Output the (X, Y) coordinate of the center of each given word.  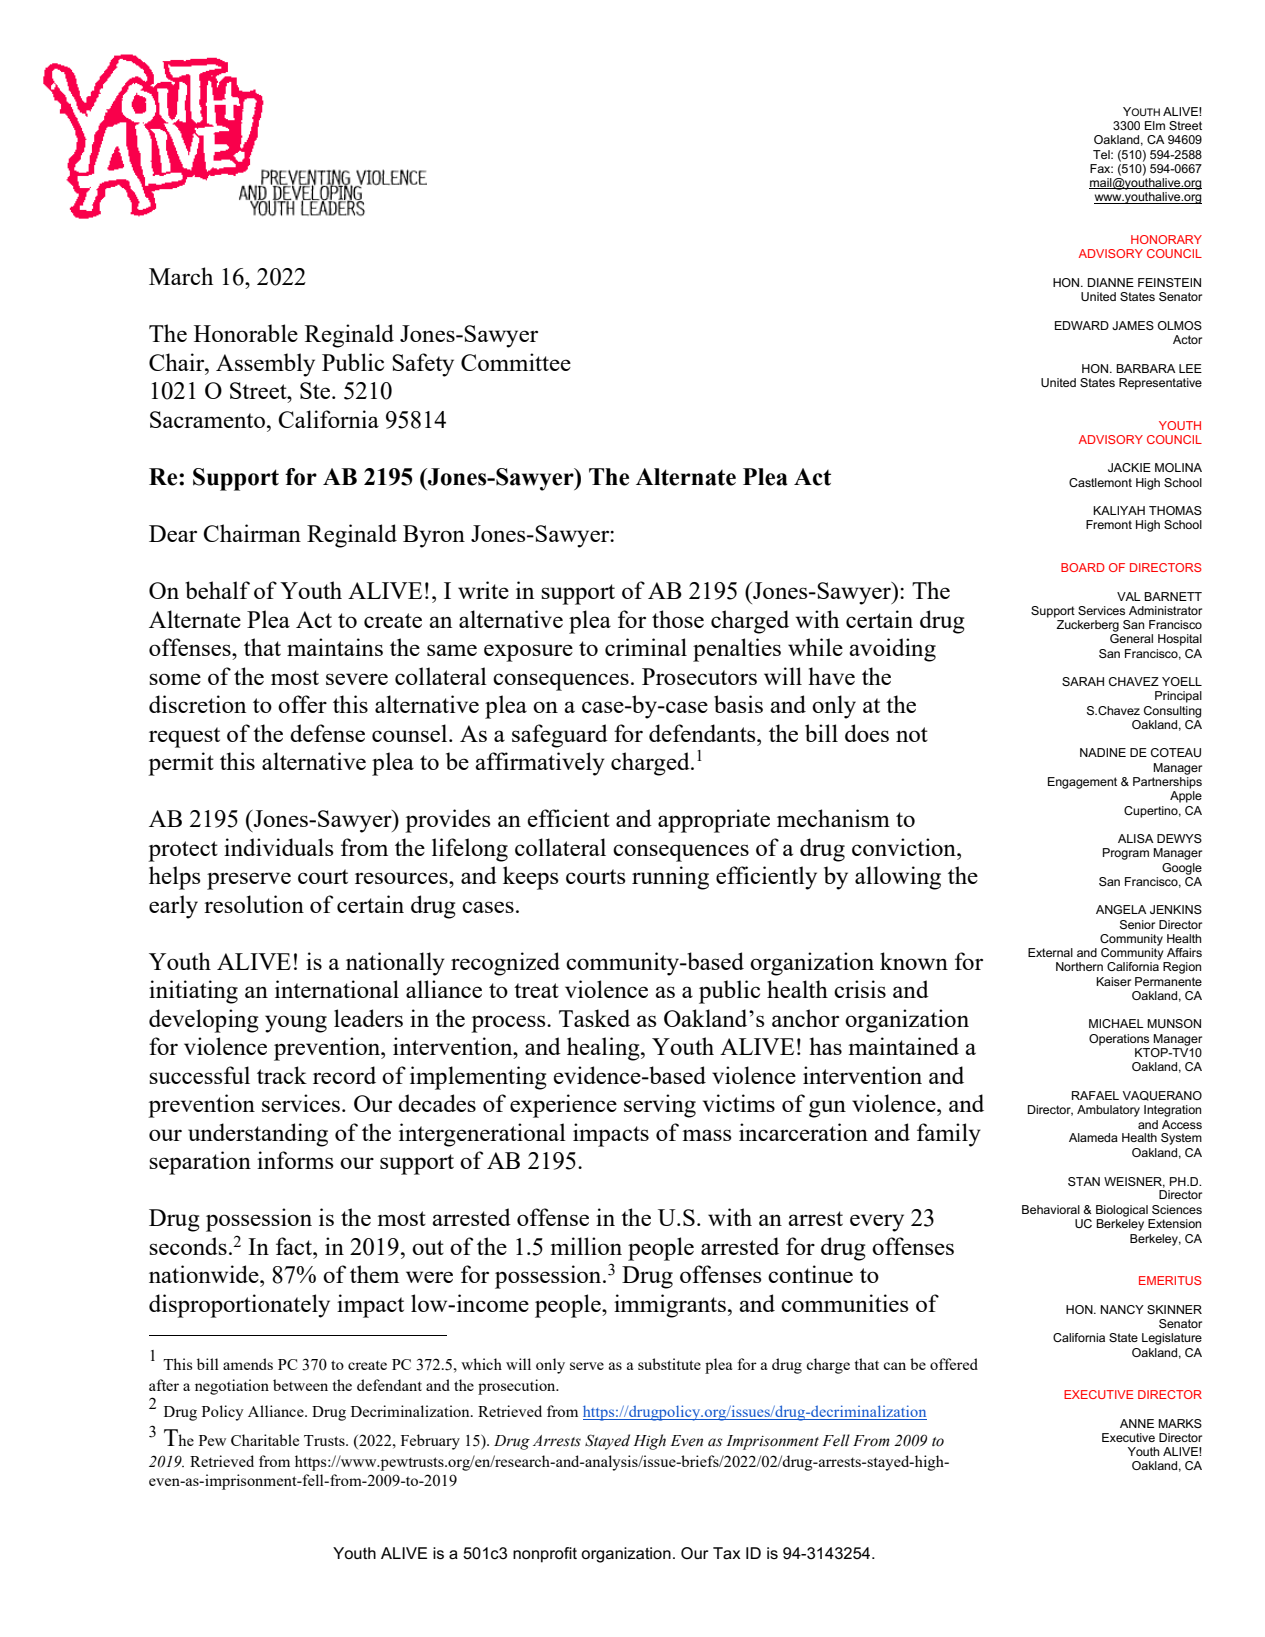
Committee (516, 362)
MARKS (1180, 1423)
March (181, 276)
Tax (727, 1553)
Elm (1155, 125)
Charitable (265, 1440)
